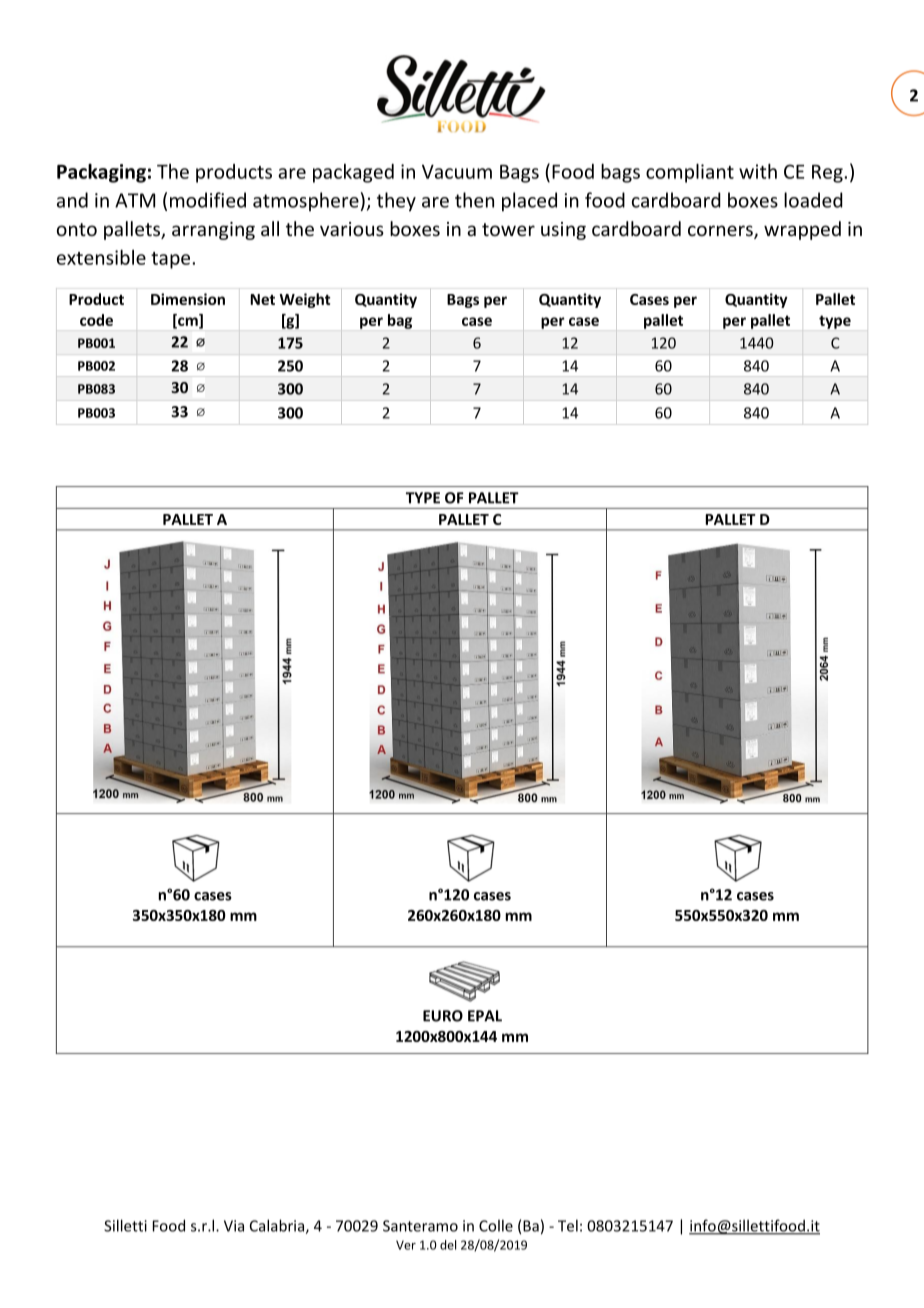 The height and width of the screenshot is (1308, 924). Describe the element at coordinates (448, 1245) in the screenshot. I see `del` at that location.
